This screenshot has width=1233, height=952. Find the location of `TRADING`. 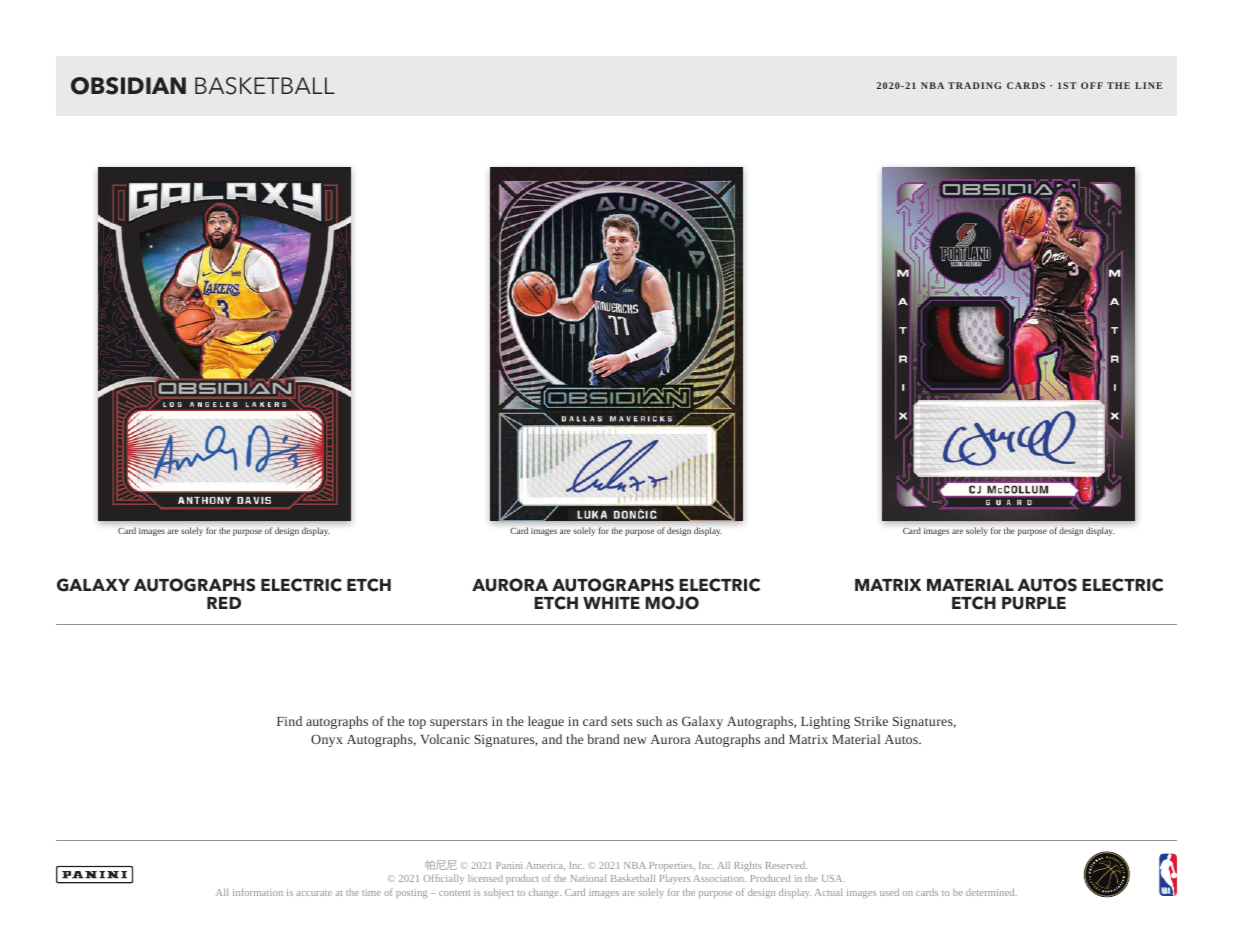

TRADING is located at coordinates (975, 85).
